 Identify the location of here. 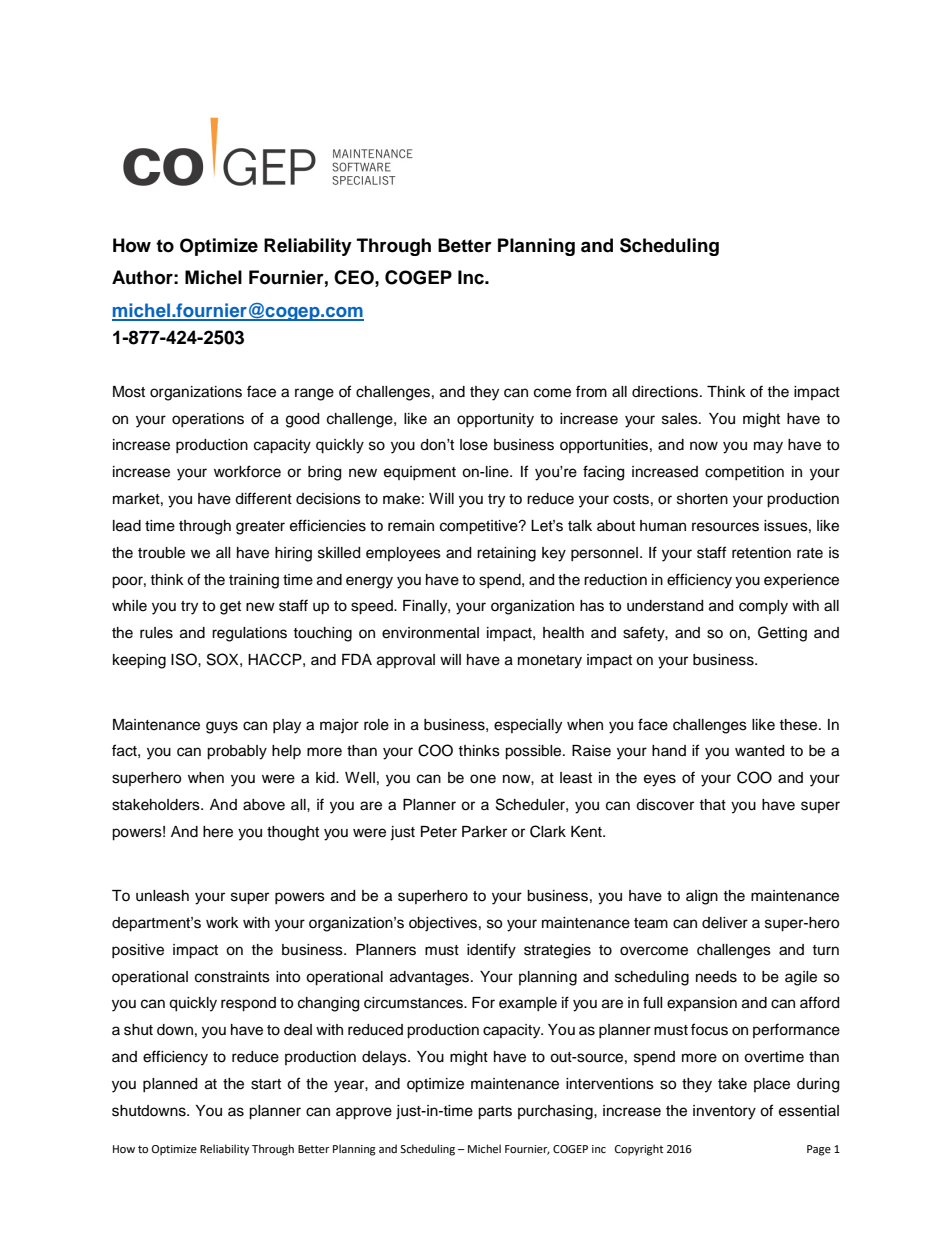
(218, 832).
